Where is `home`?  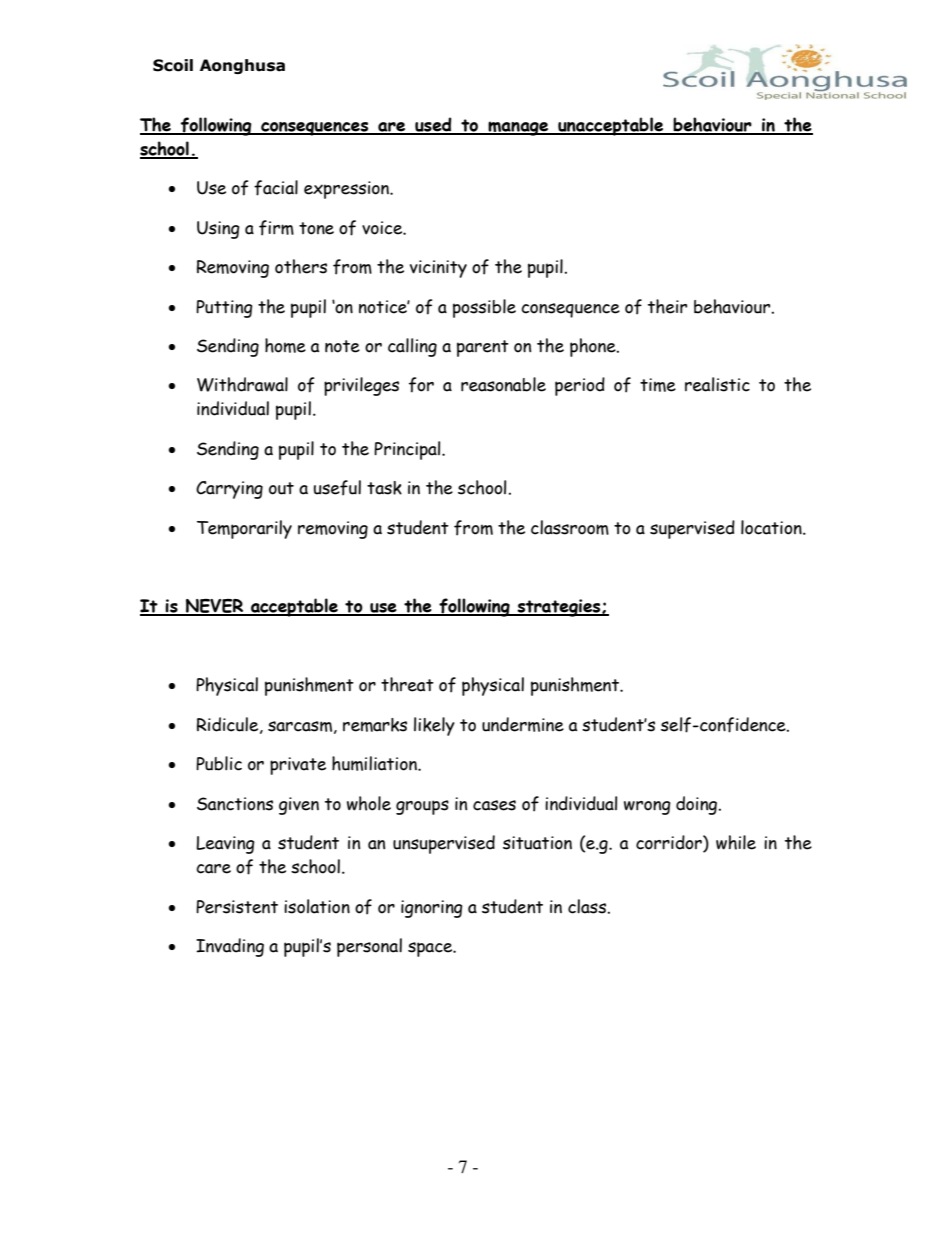 home is located at coordinates (285, 345).
